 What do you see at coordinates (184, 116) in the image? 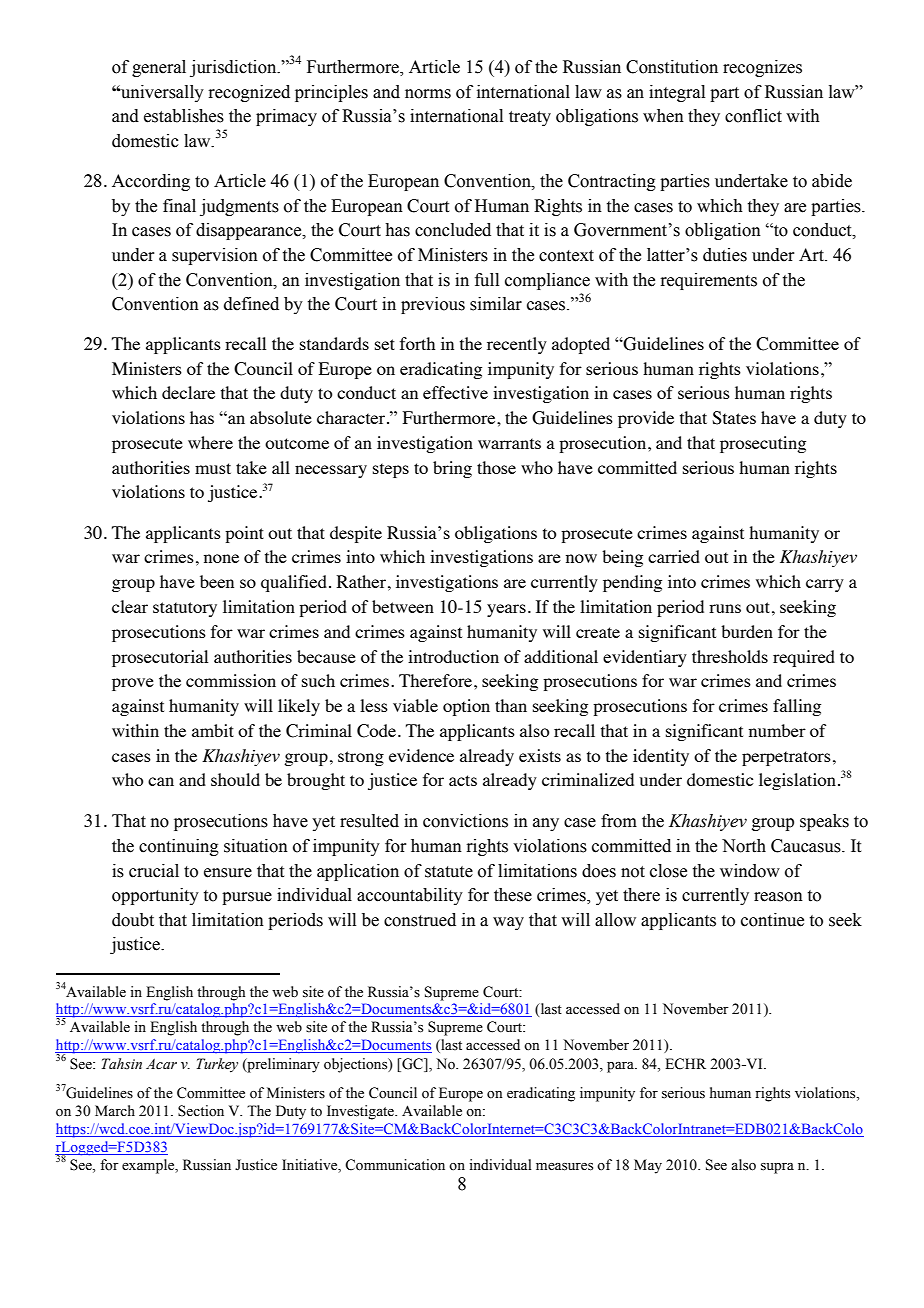
I see `establishes` at bounding box center [184, 116].
